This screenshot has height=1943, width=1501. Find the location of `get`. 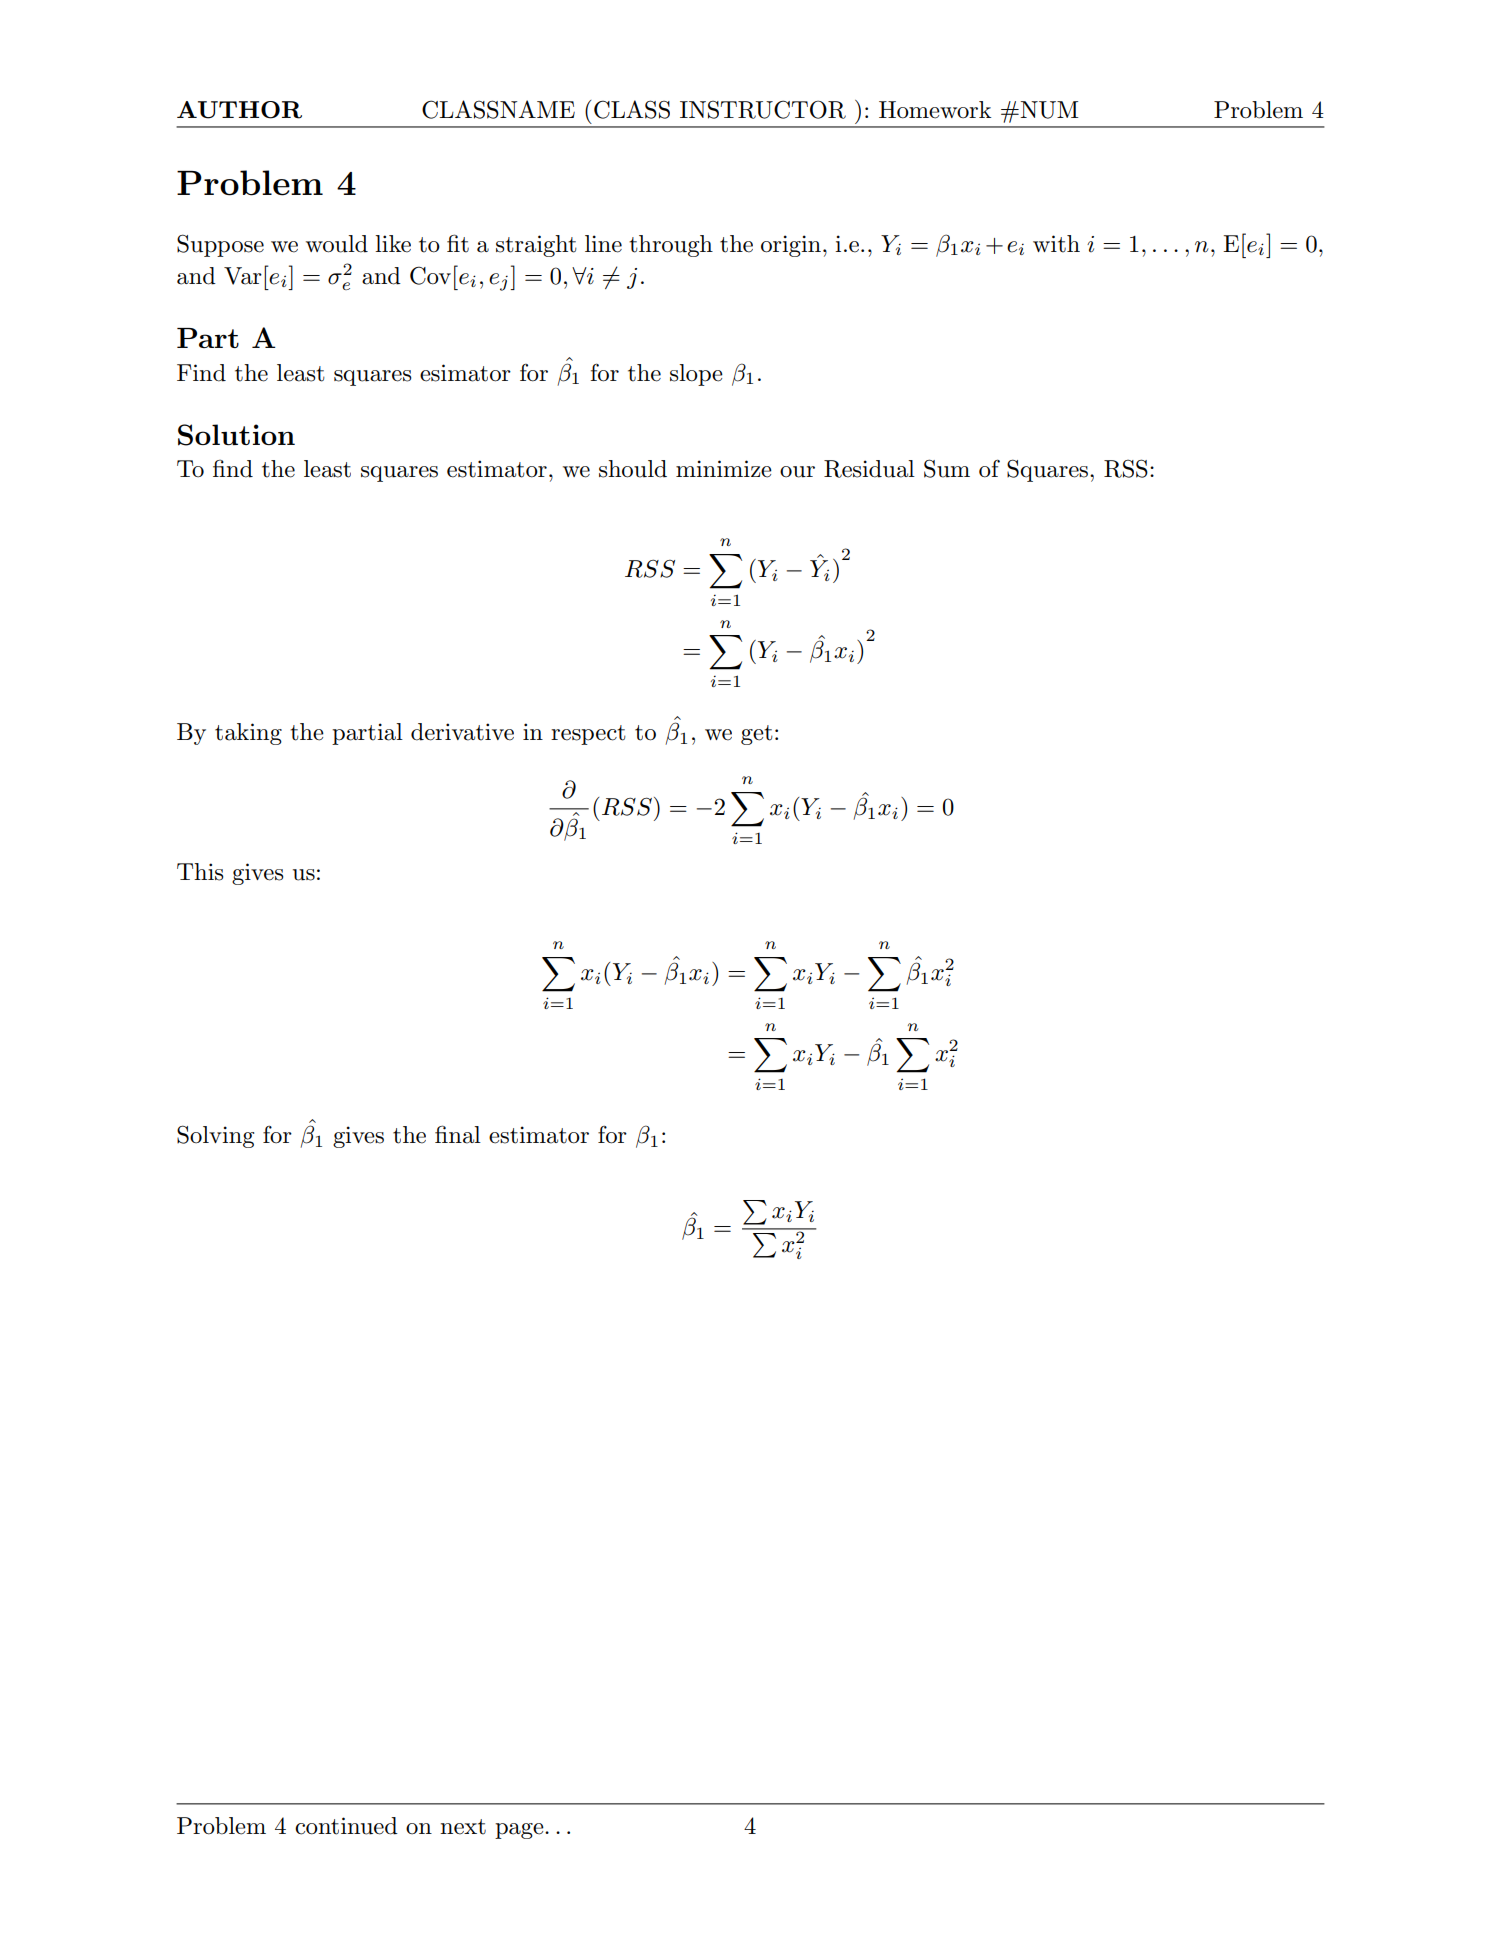

get is located at coordinates (757, 735).
